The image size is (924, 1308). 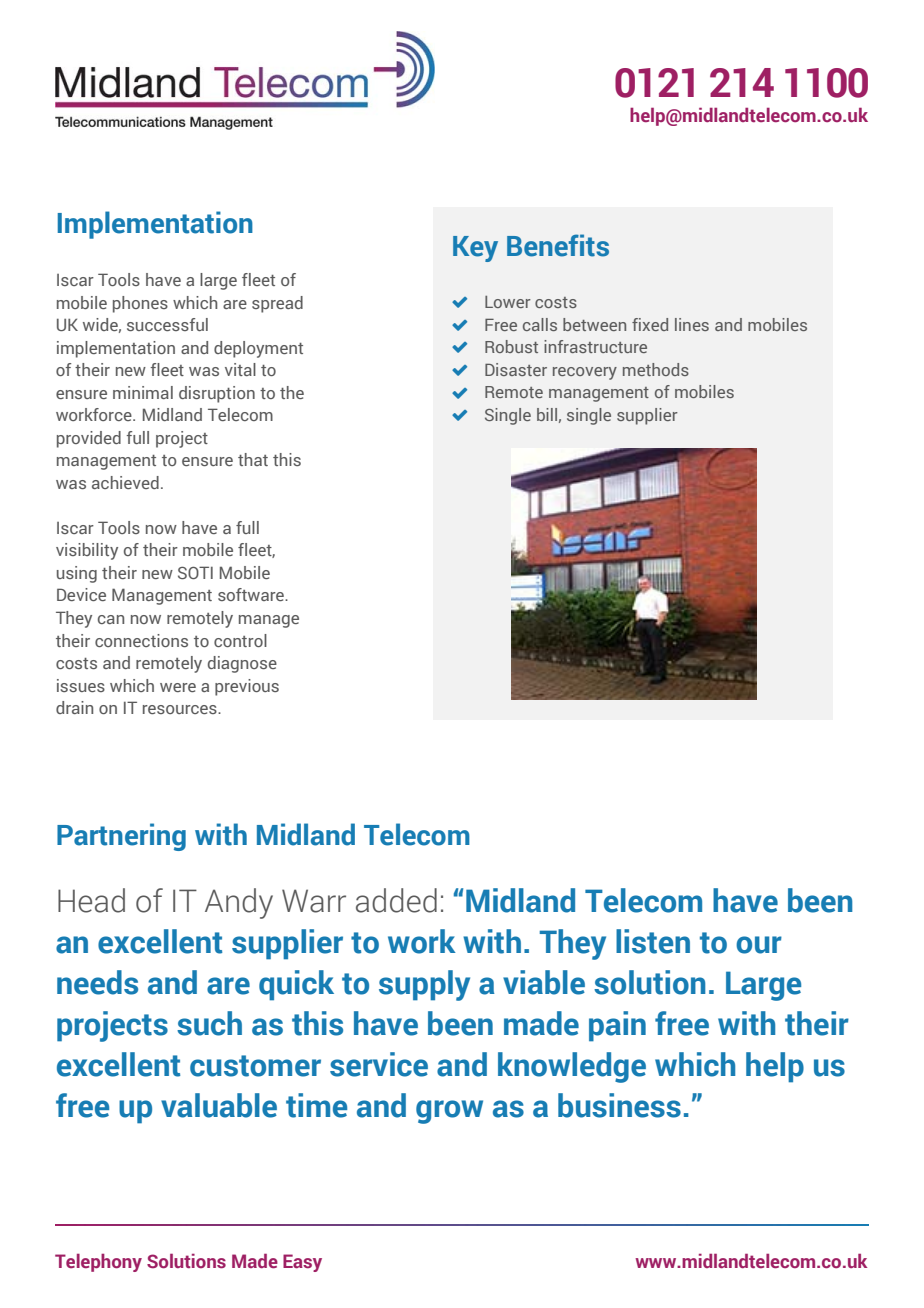 I want to click on Telephony, so click(x=98, y=1263).
